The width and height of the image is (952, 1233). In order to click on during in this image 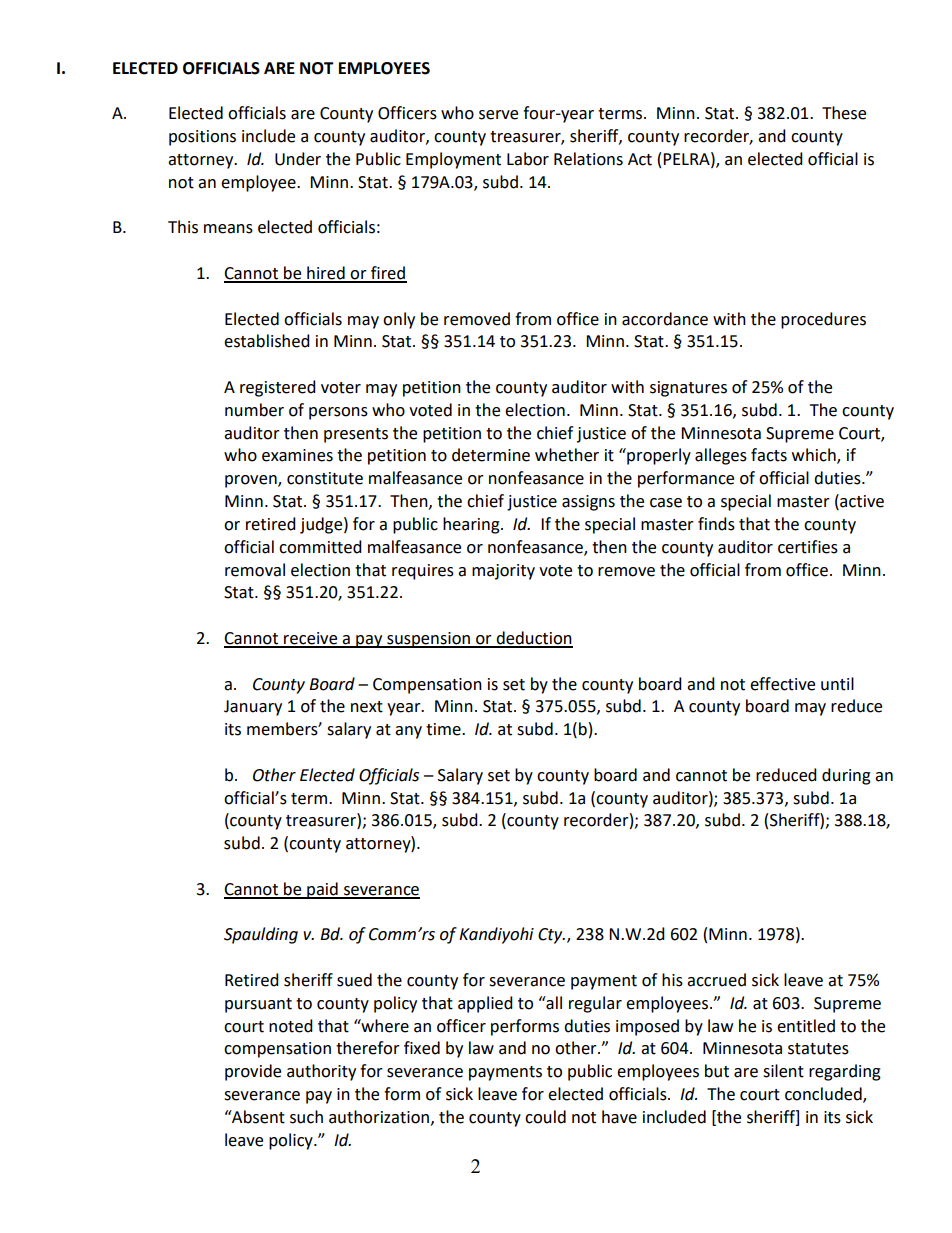, I will do `click(846, 776)`.
